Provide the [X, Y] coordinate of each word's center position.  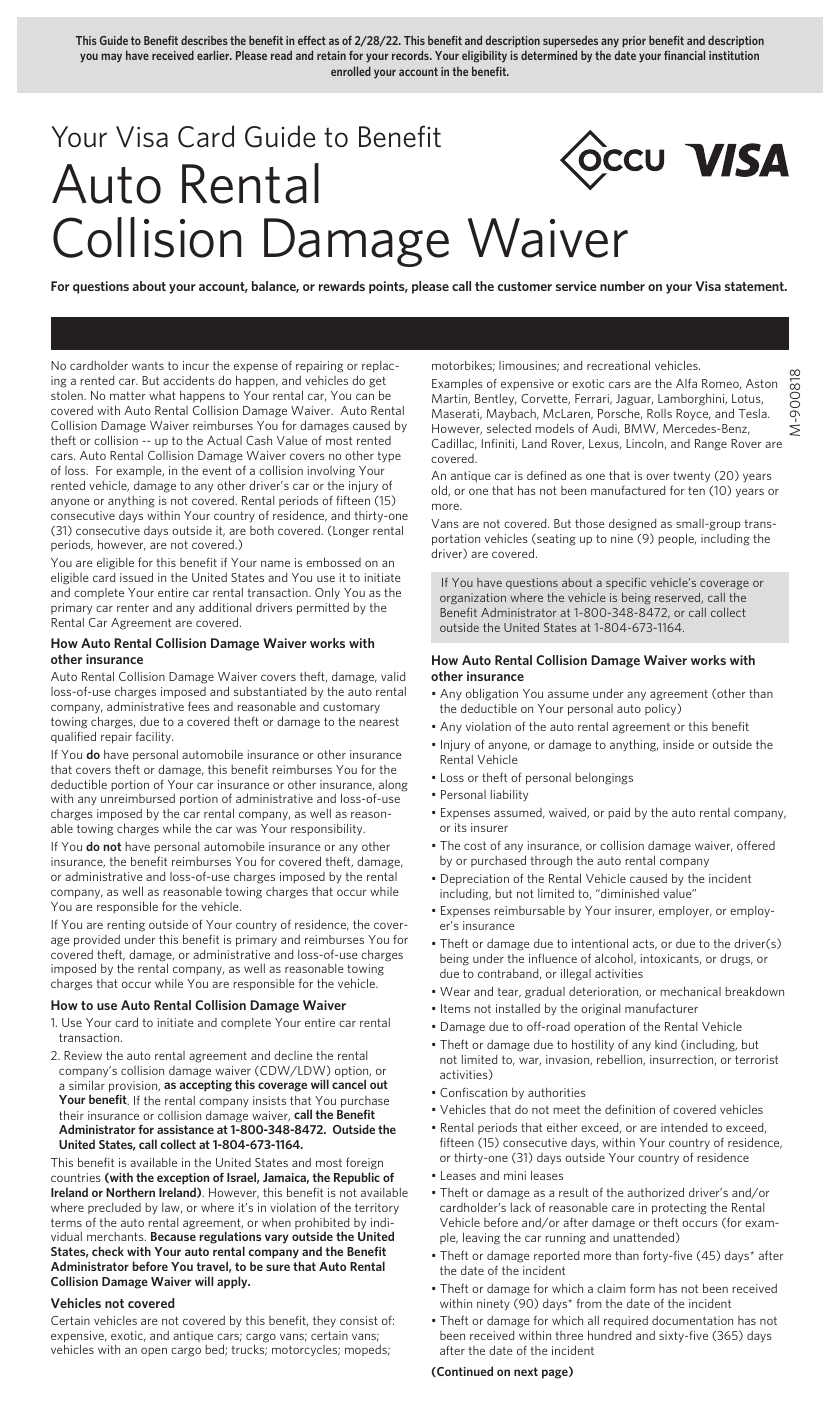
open [154, 1351]
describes [204, 40]
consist [359, 1320]
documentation [692, 1320]
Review [83, 1055]
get [377, 382]
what [162, 395]
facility [154, 737]
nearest [379, 721]
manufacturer [661, 1008]
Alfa [686, 383]
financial [684, 55]
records [411, 55]
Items [455, 1008]
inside [678, 744]
